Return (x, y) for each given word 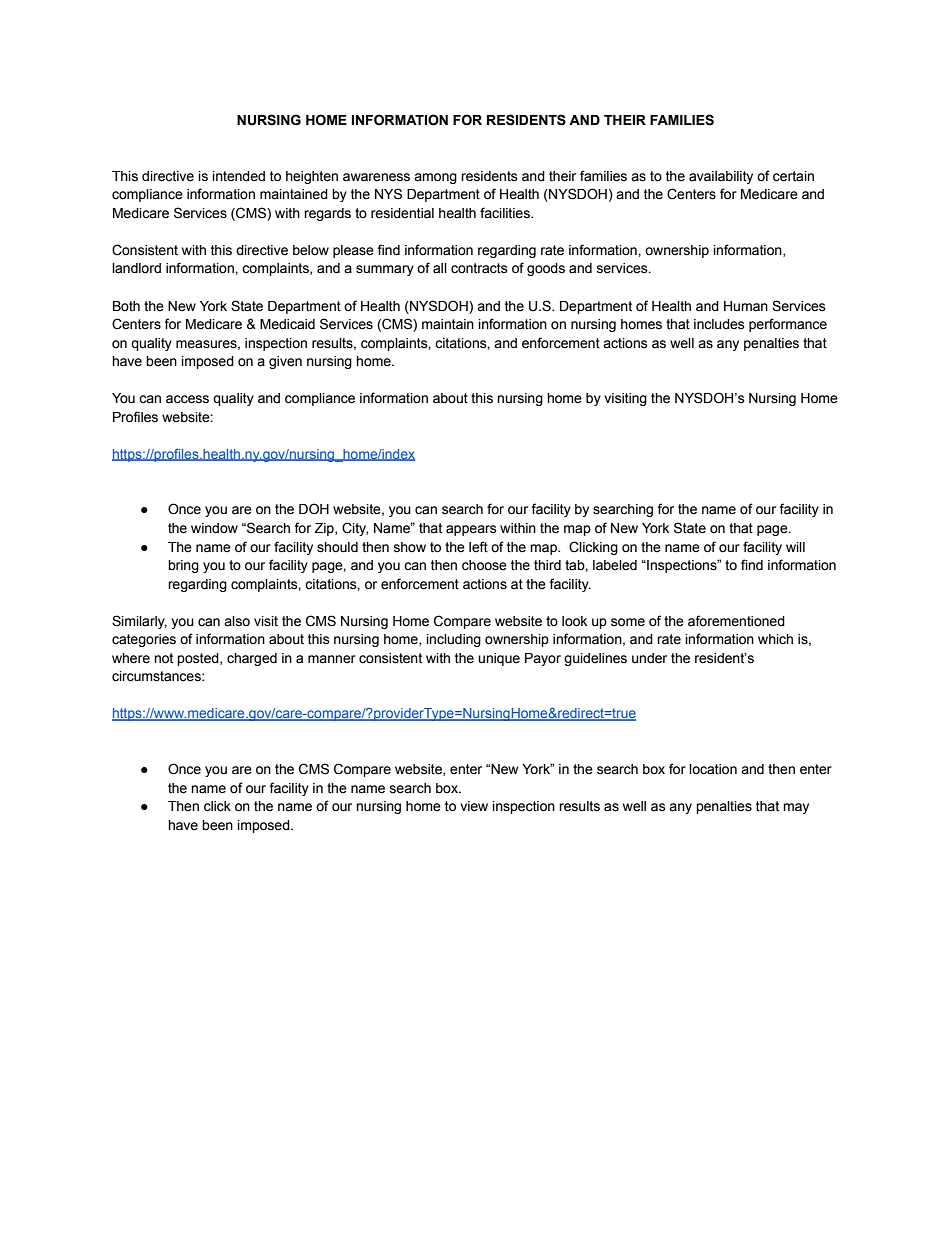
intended (239, 176)
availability (721, 177)
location (713, 769)
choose (484, 565)
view (474, 806)
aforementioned (736, 621)
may (796, 808)
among (435, 178)
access (187, 399)
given (285, 362)
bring (183, 566)
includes (719, 324)
